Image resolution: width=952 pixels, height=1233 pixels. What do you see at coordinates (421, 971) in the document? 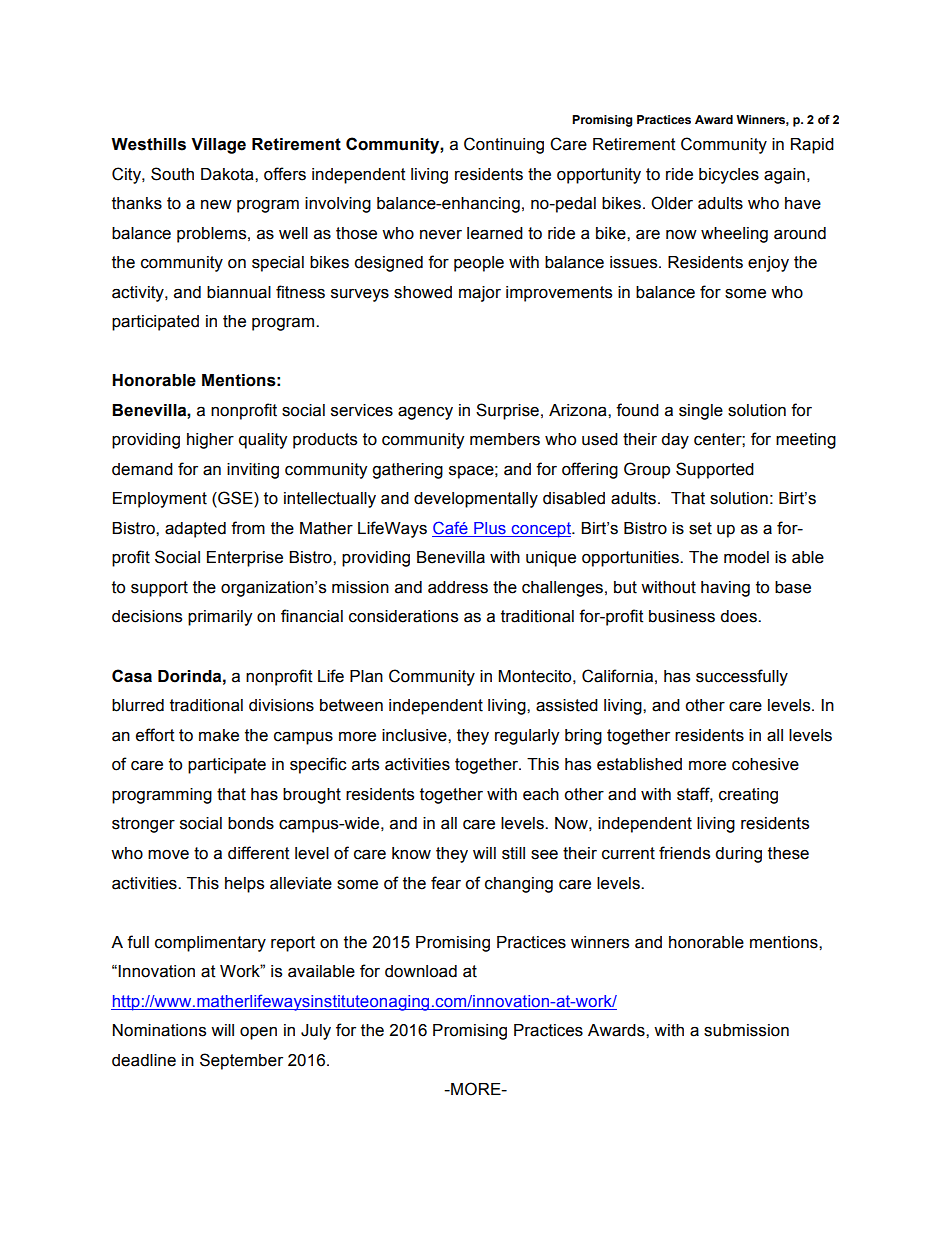
I see `download` at bounding box center [421, 971].
